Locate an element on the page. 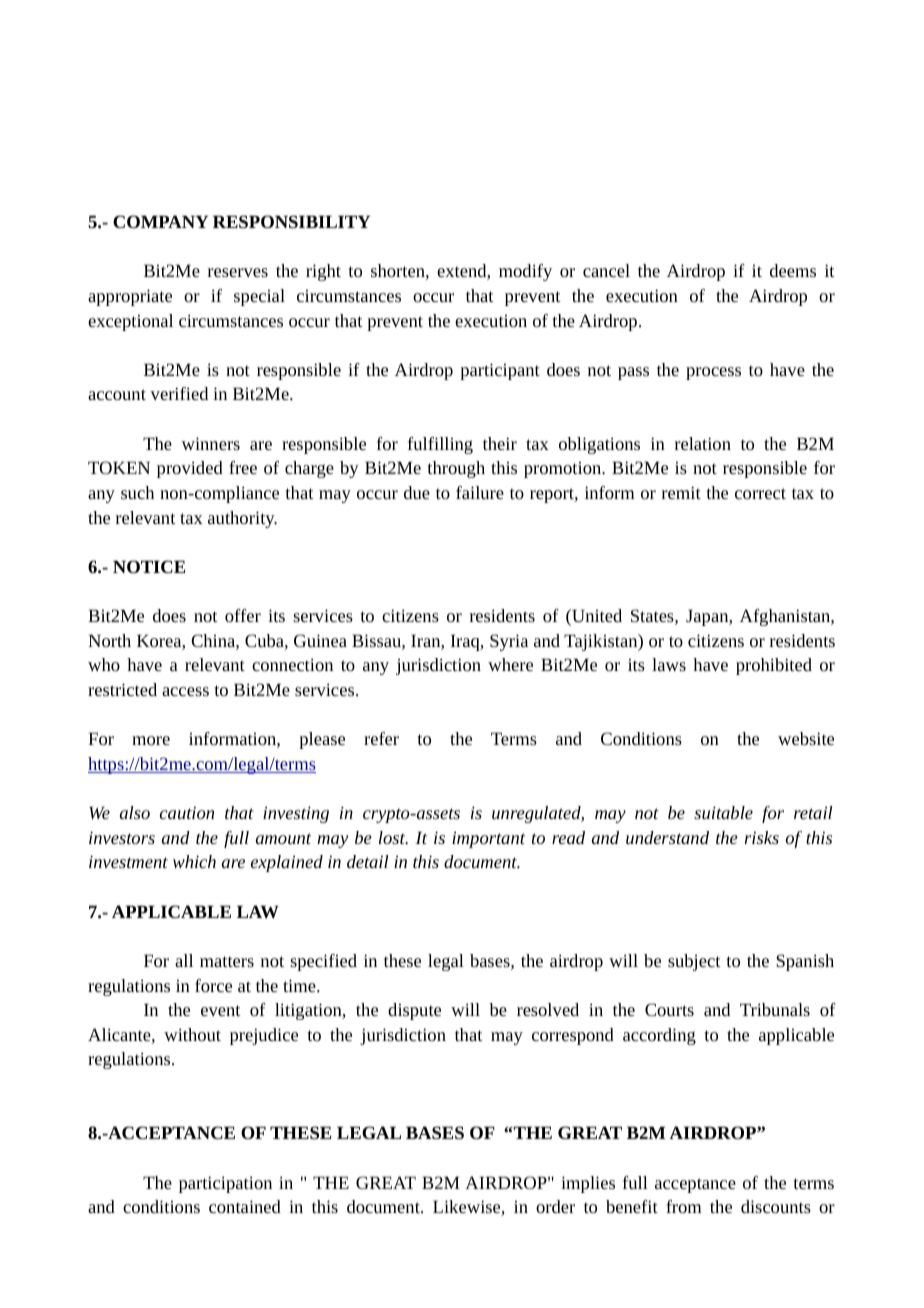 The height and width of the page is (1308, 924). order is located at coordinates (555, 1206).
